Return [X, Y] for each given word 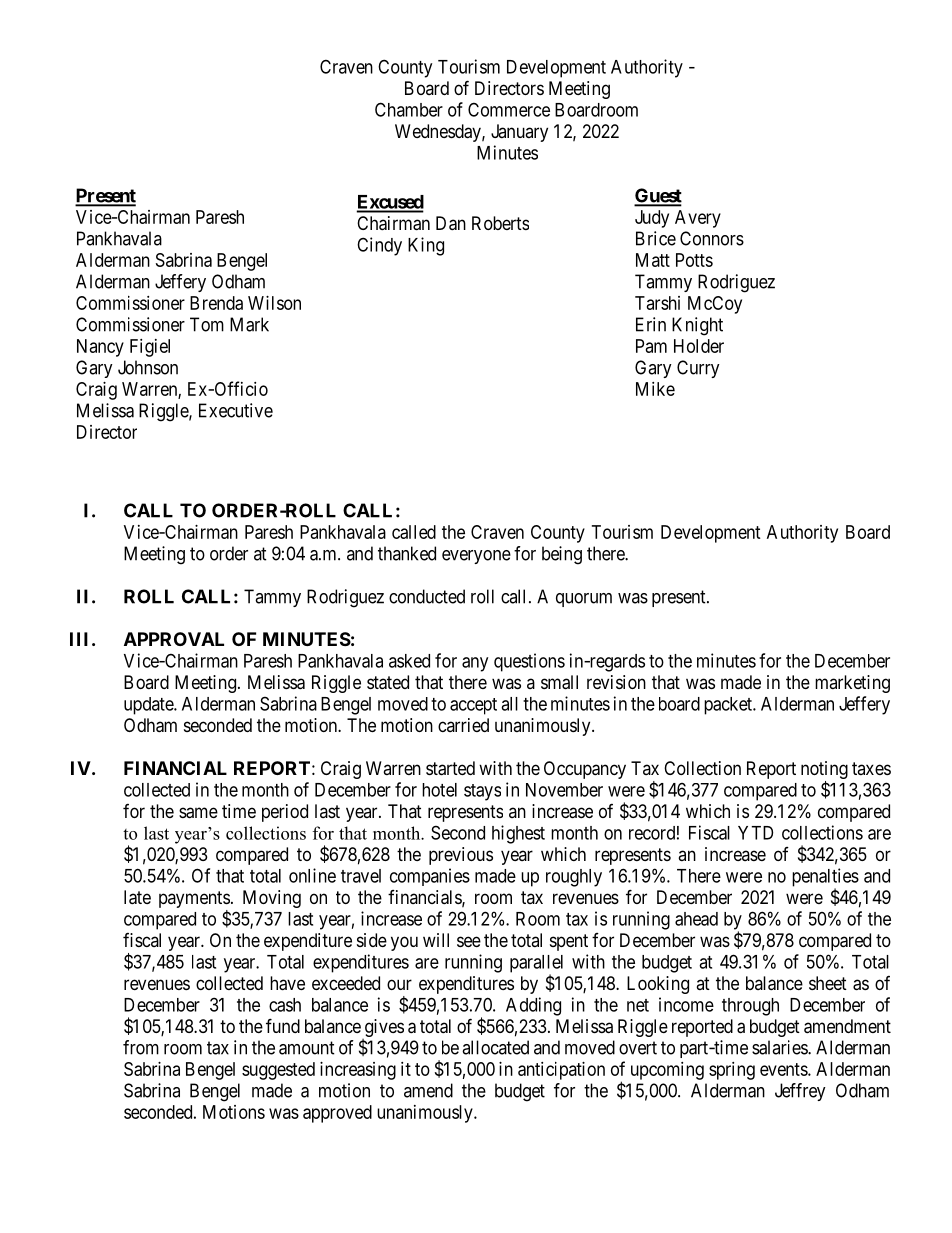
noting [824, 771]
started [450, 768]
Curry [698, 369]
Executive [236, 410]
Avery [698, 219]
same [198, 813]
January [519, 133]
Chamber [409, 109]
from [141, 1047]
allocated [495, 1047]
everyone [476, 557]
